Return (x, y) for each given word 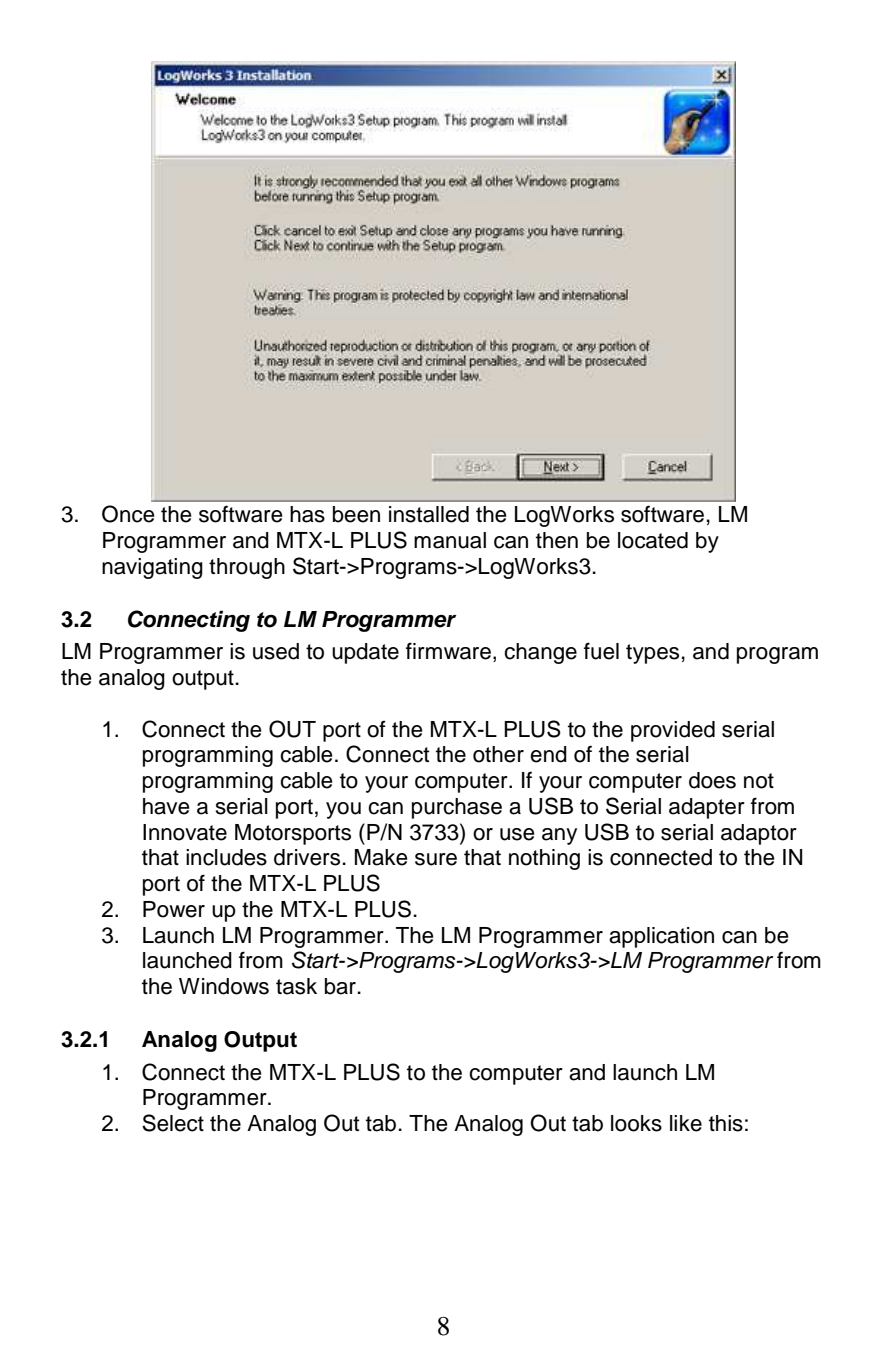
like (686, 1123)
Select (173, 1123)
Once (128, 514)
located (653, 540)
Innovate (185, 832)
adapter (707, 808)
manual (450, 540)
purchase (457, 808)
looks (636, 1123)
